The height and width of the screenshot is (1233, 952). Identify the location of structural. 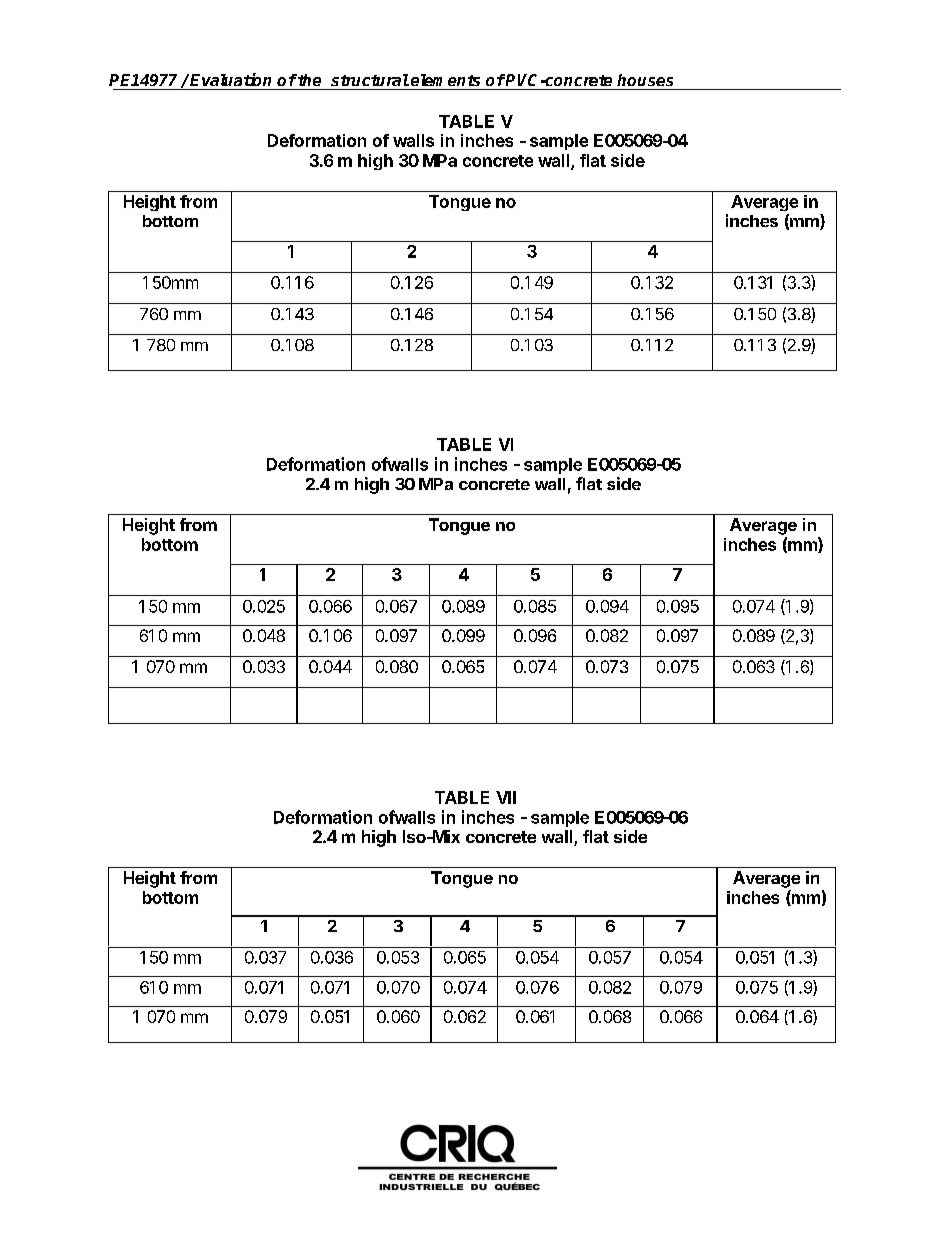
(370, 80).
